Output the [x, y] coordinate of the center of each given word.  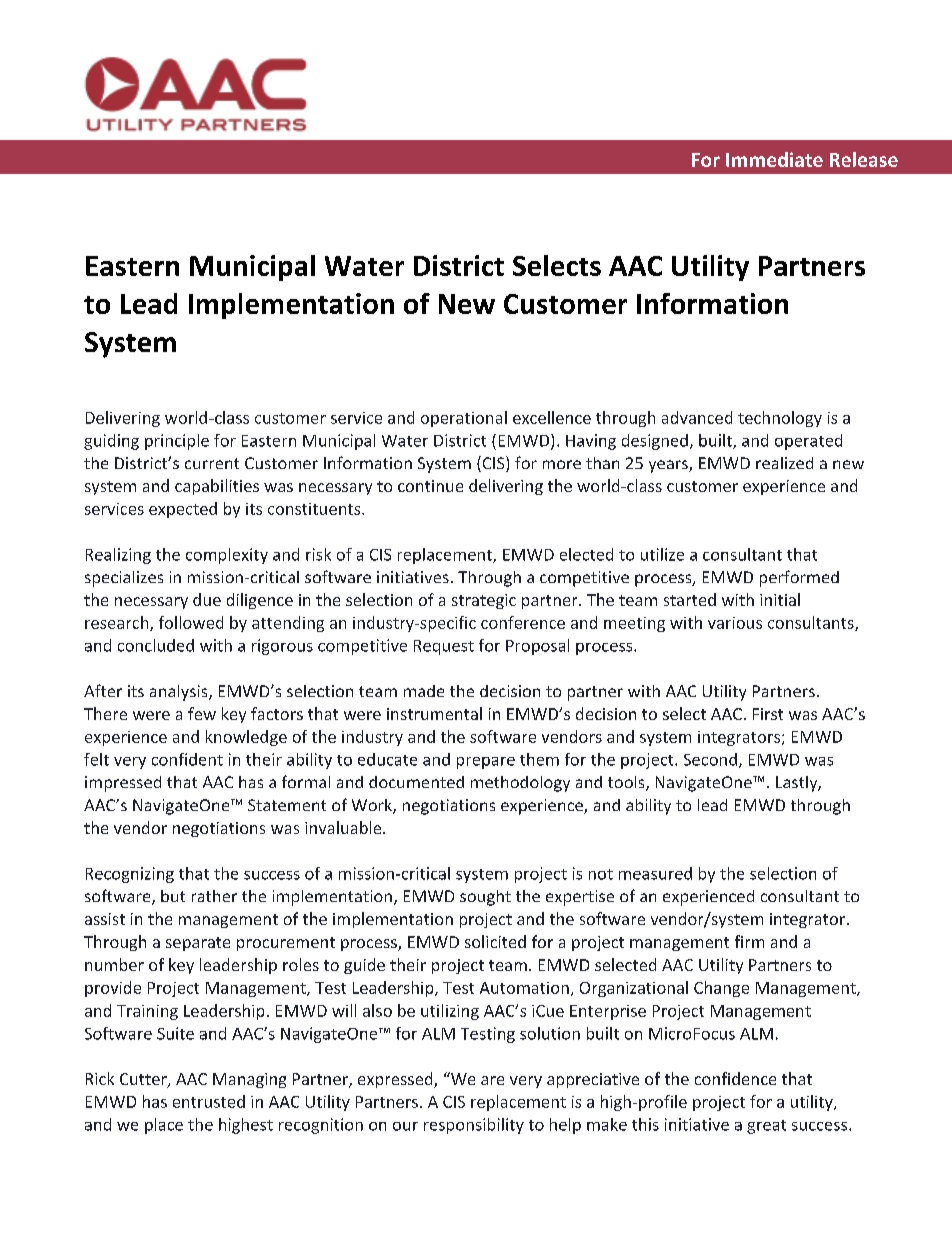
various [735, 623]
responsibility [474, 1126]
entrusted [209, 1101]
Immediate [774, 159]
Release [864, 159]
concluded [156, 645]
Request [444, 647]
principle [177, 442]
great [766, 1127]
